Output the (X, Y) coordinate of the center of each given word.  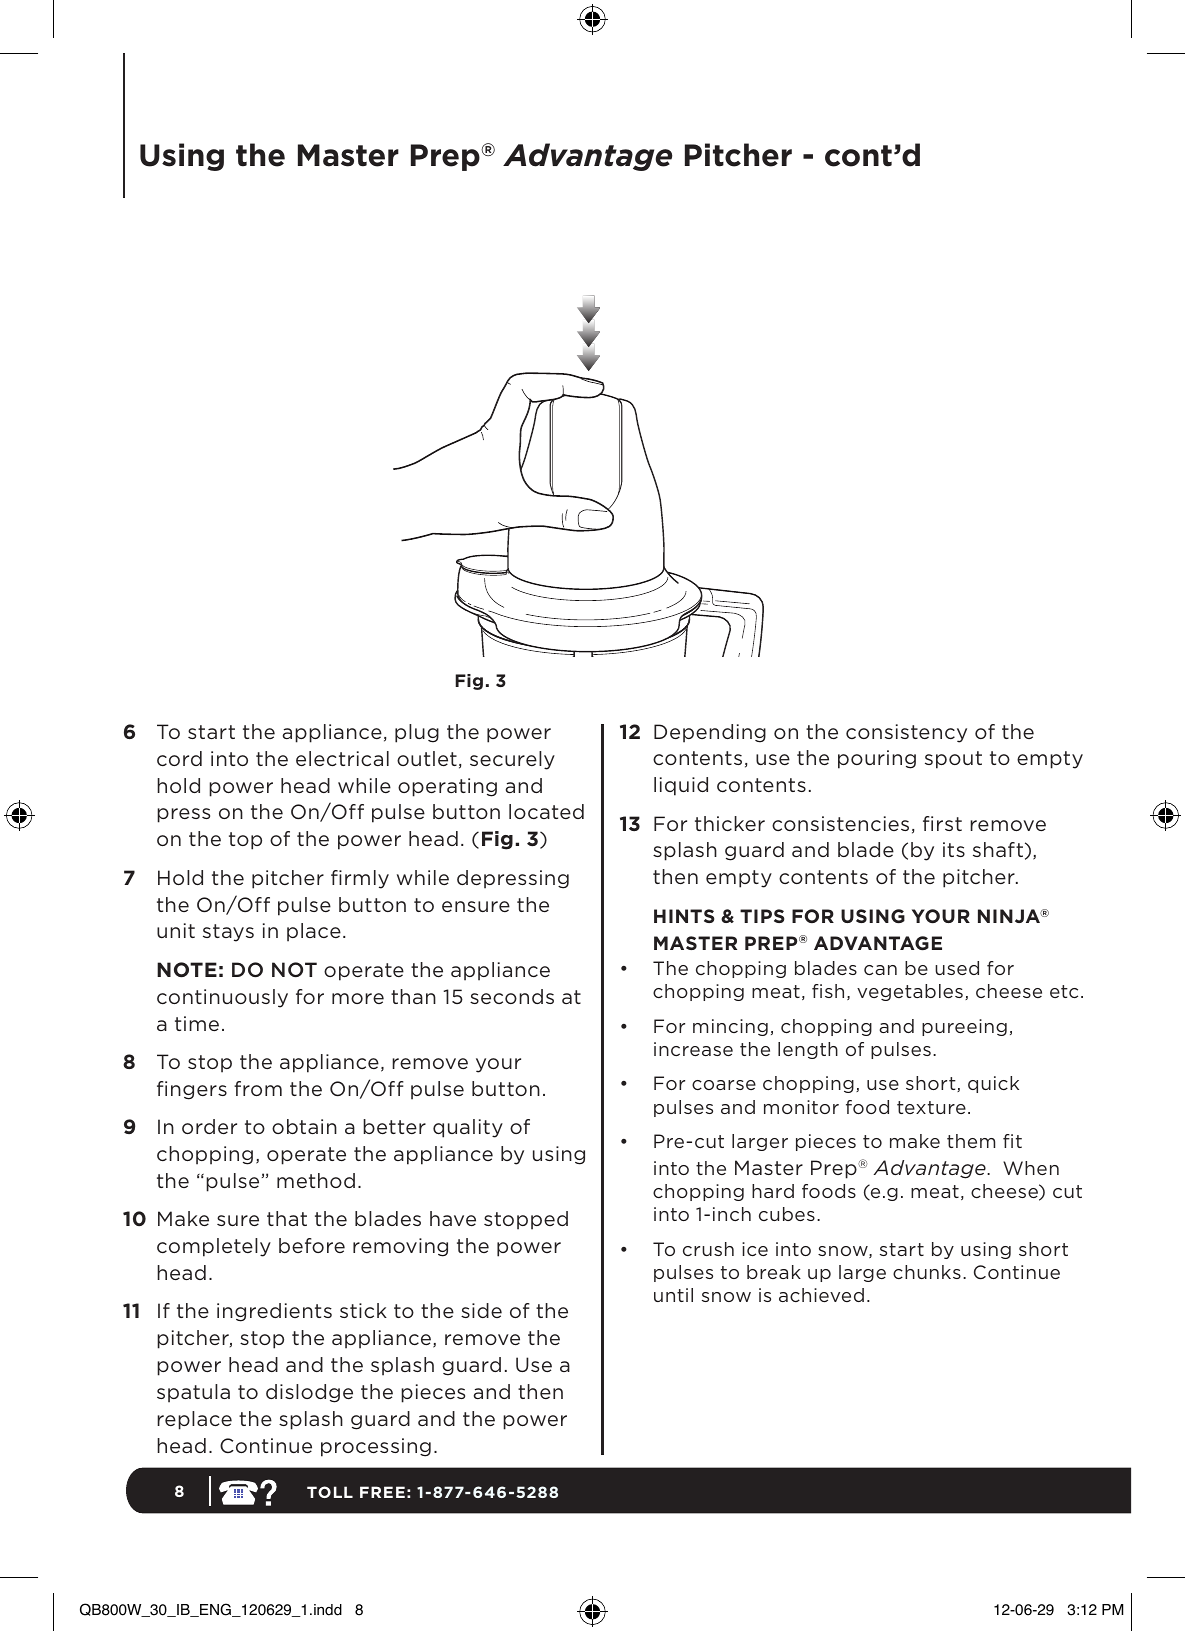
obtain (304, 1126)
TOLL (330, 1492)
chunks (927, 1272)
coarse (724, 1085)
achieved (821, 1295)
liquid (681, 786)
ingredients (274, 1312)
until (673, 1295)
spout (953, 760)
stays (228, 933)
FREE (382, 1492)
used (957, 968)
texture (931, 1107)
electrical (342, 758)
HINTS (684, 916)
